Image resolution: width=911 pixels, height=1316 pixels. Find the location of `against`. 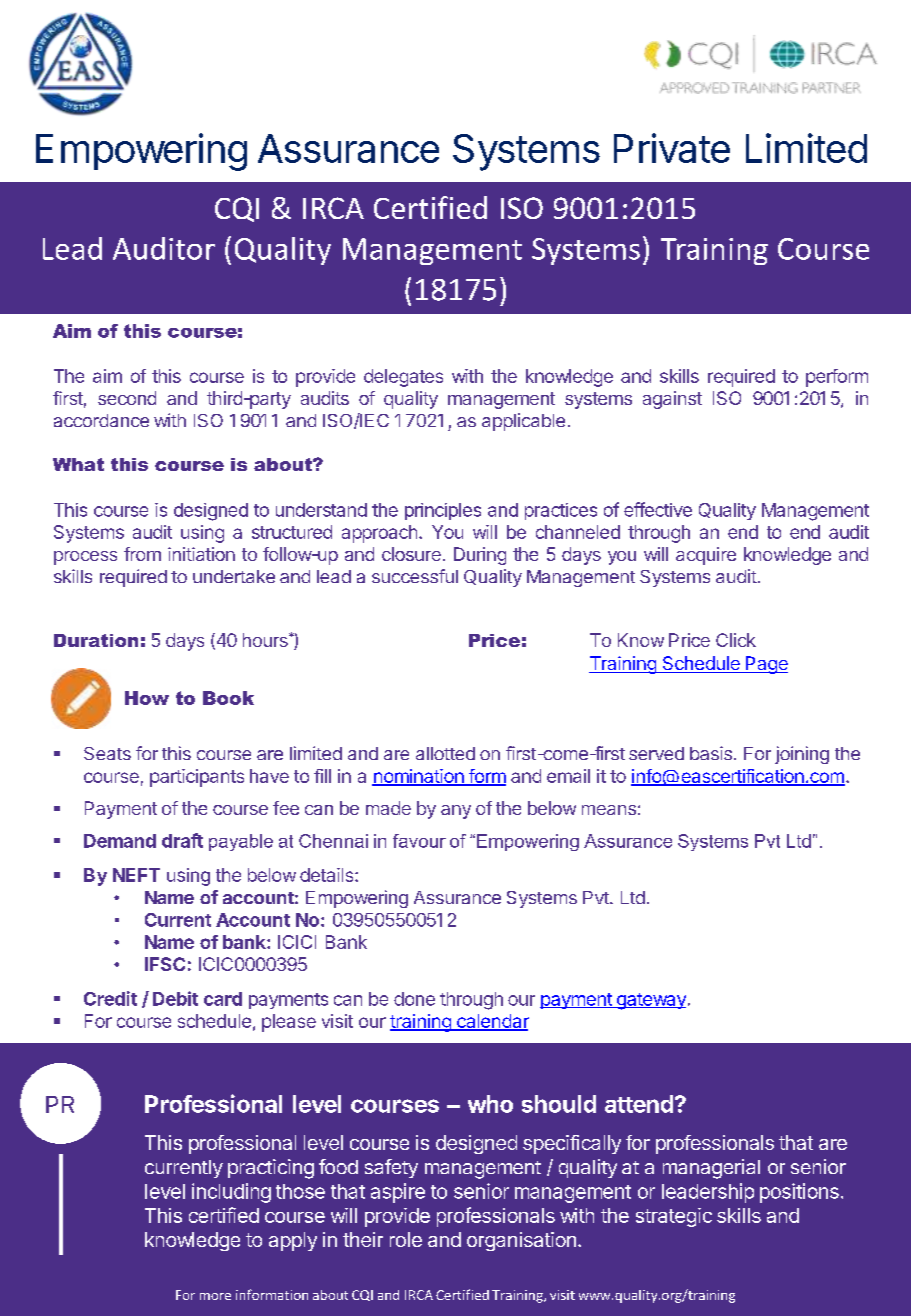

against is located at coordinates (672, 400).
